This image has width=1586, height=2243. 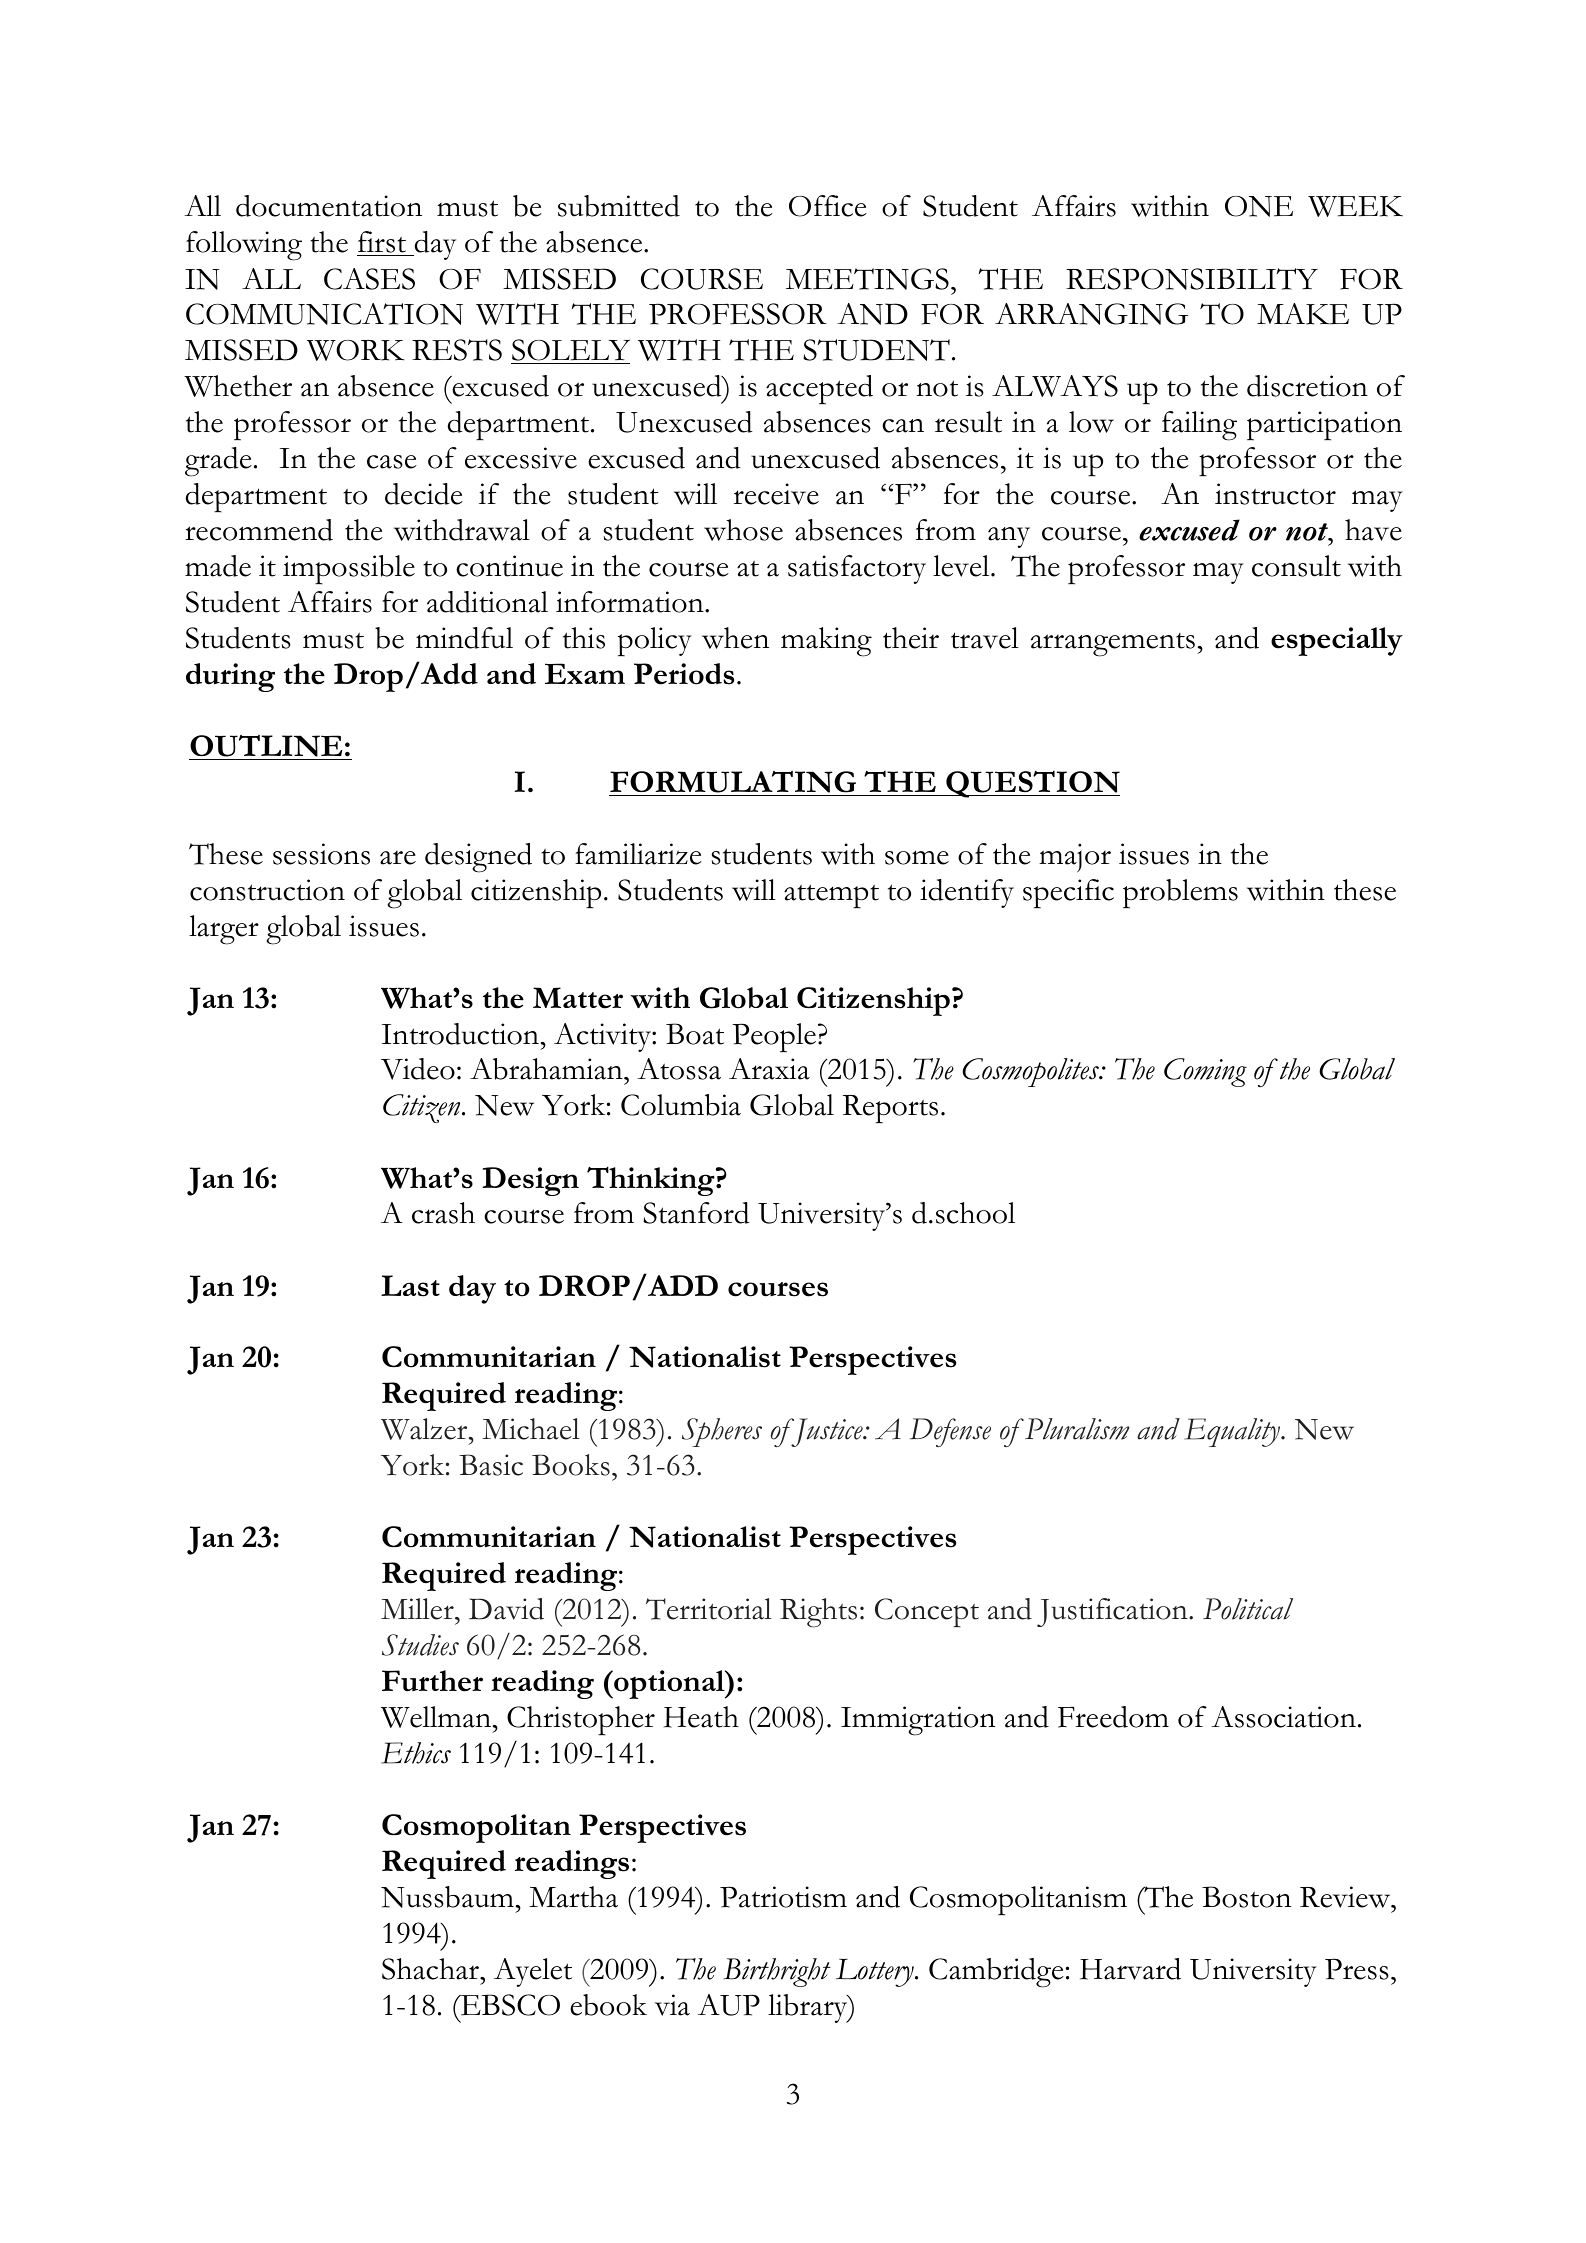 What do you see at coordinates (1205, 1072) in the image?
I see `Coming` at bounding box center [1205, 1072].
